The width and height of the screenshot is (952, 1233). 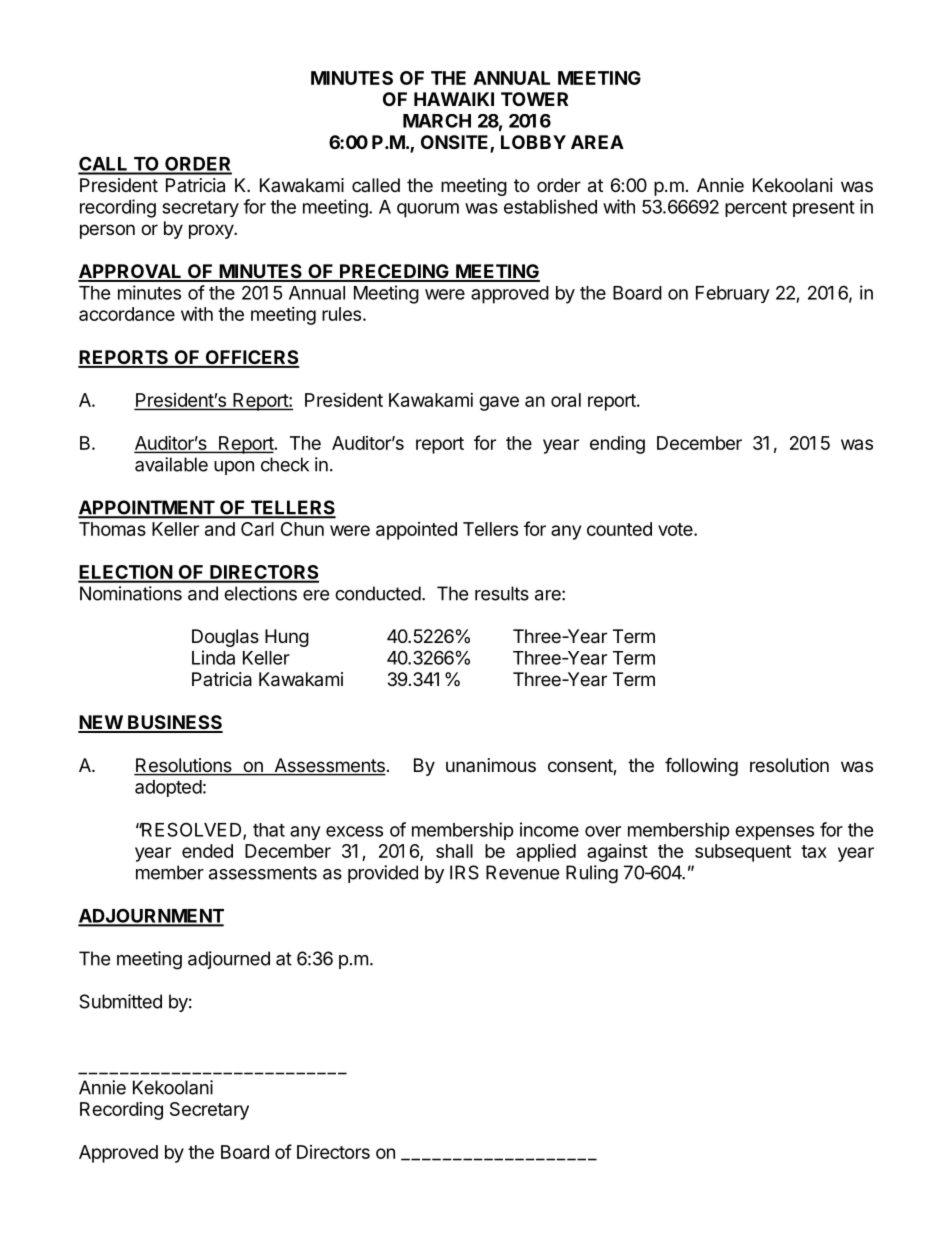 I want to click on percent, so click(x=756, y=209).
